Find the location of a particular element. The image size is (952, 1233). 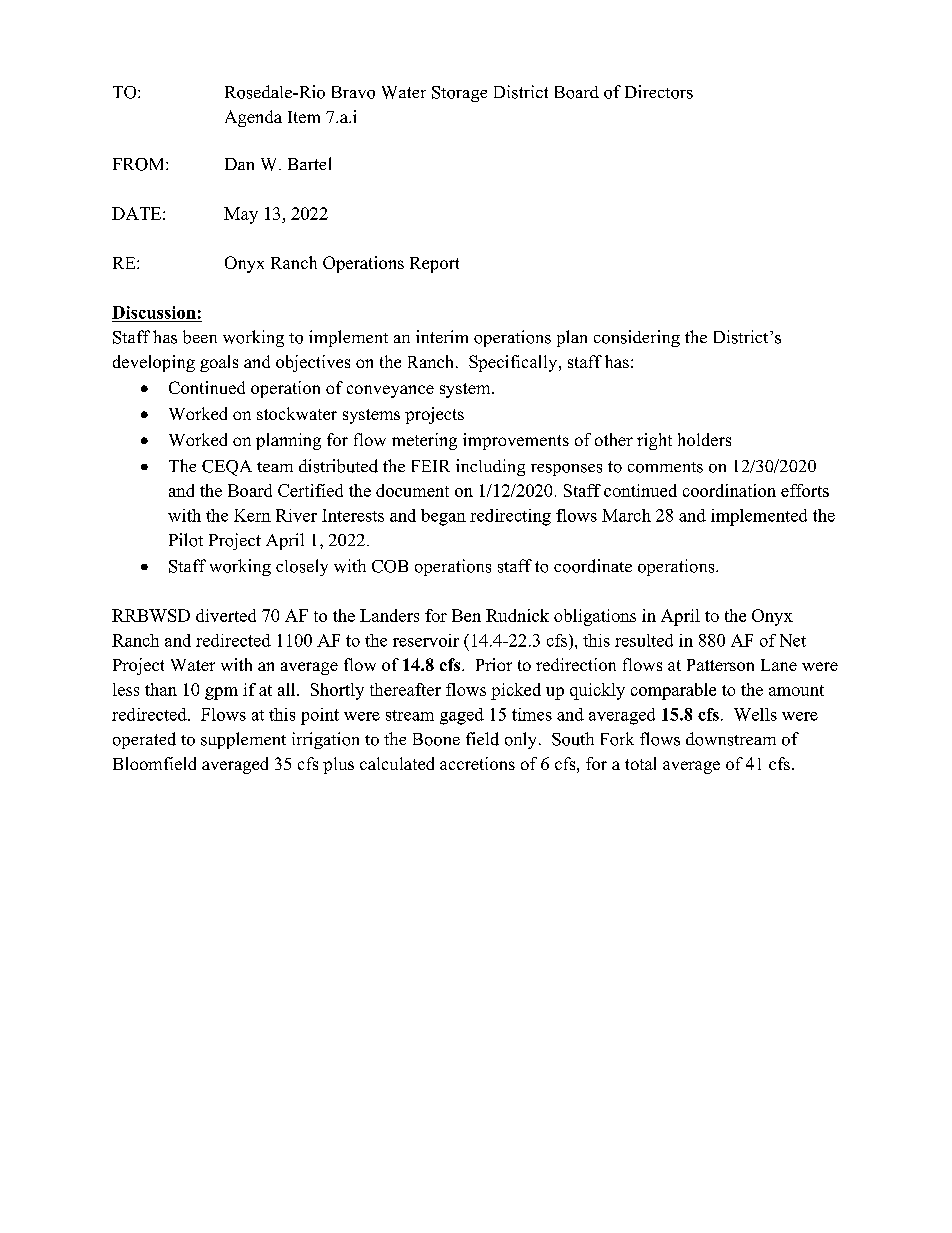

holders is located at coordinates (704, 439).
